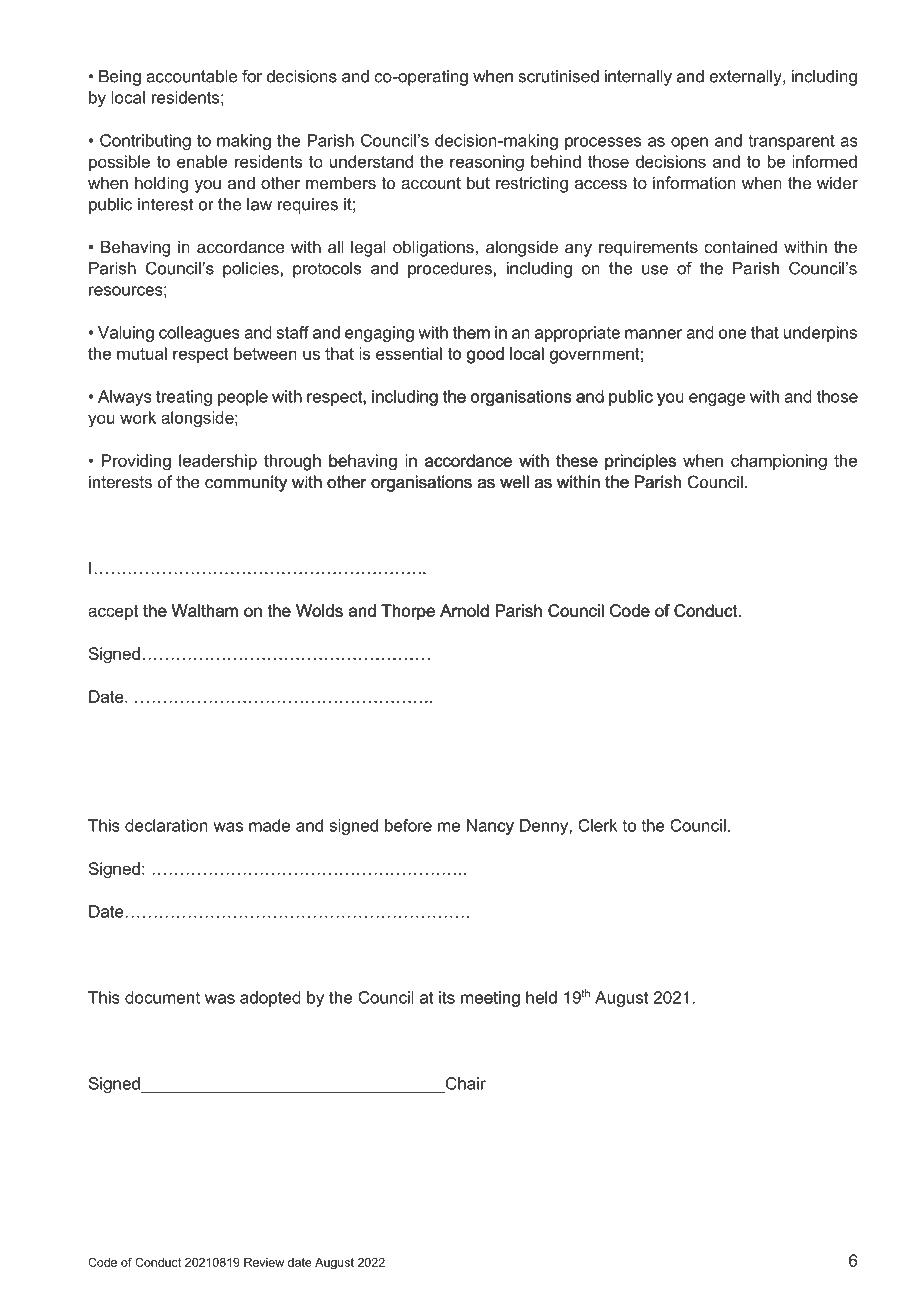  I want to click on championing, so click(779, 462).
